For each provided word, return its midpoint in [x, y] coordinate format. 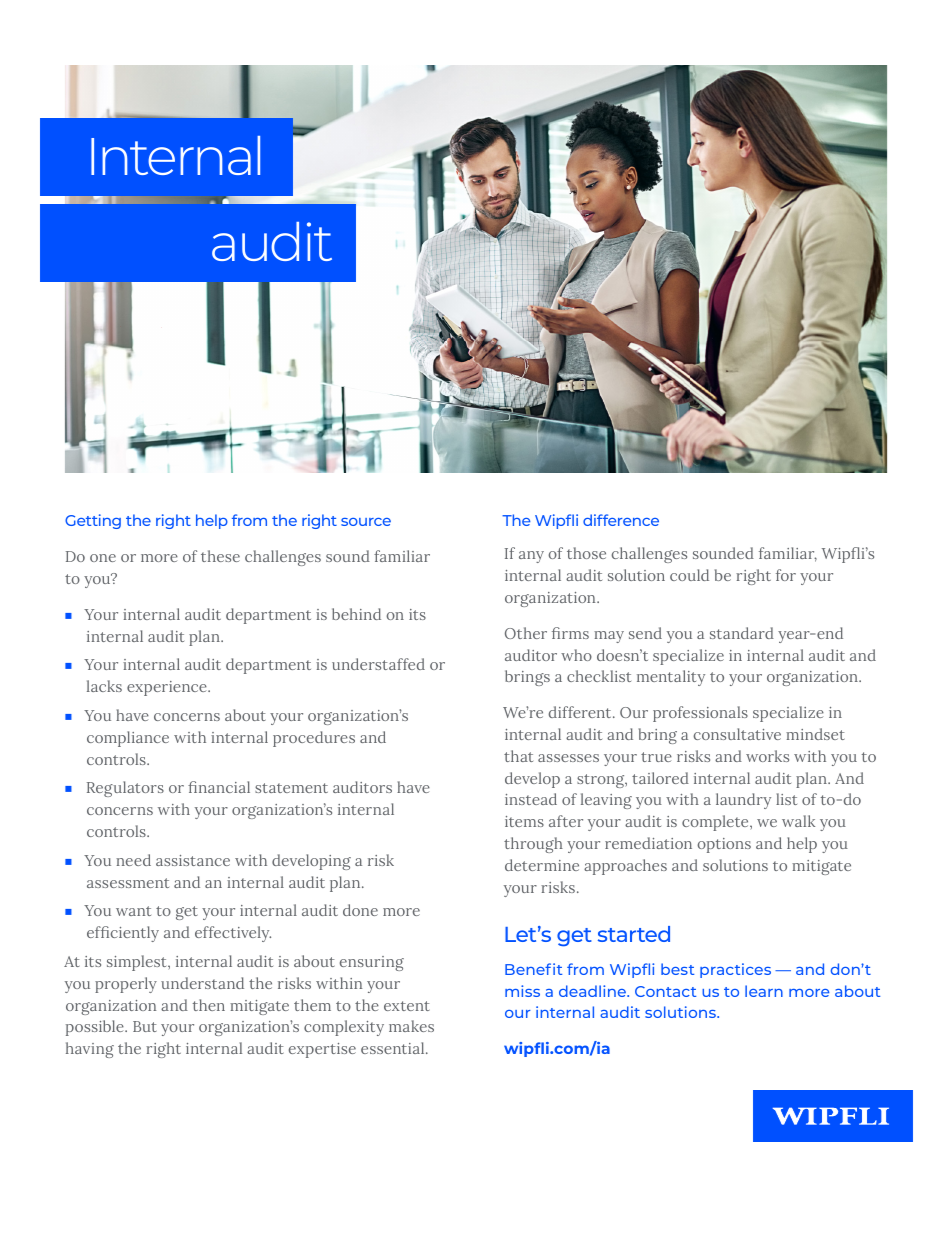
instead [531, 799]
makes [411, 1026]
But [145, 1026]
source [366, 522]
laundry [743, 801]
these [220, 556]
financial [219, 787]
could [689, 575]
